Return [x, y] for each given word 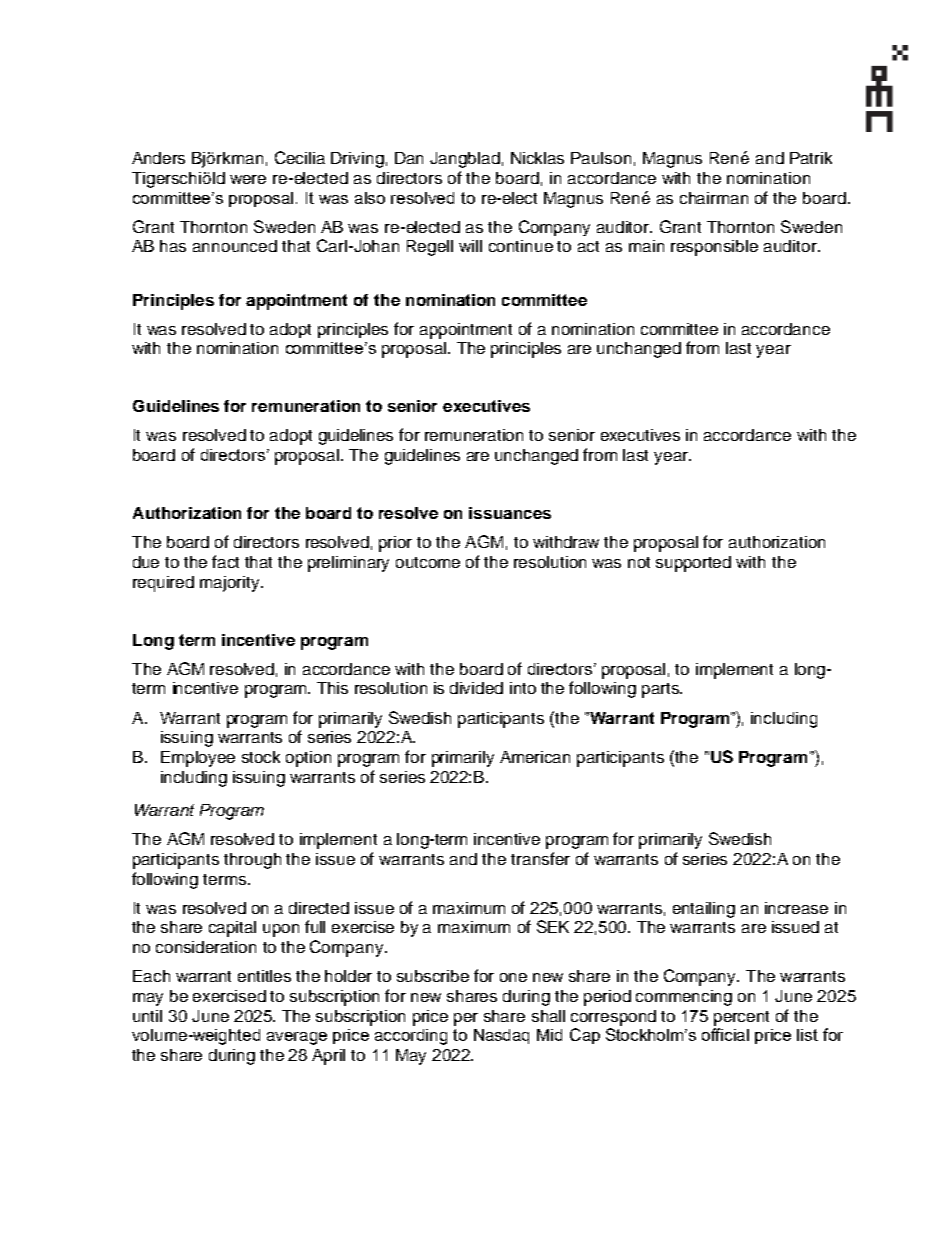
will [470, 246]
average [297, 1038]
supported [693, 564]
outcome [428, 562]
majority [231, 584]
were [248, 179]
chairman [714, 198]
